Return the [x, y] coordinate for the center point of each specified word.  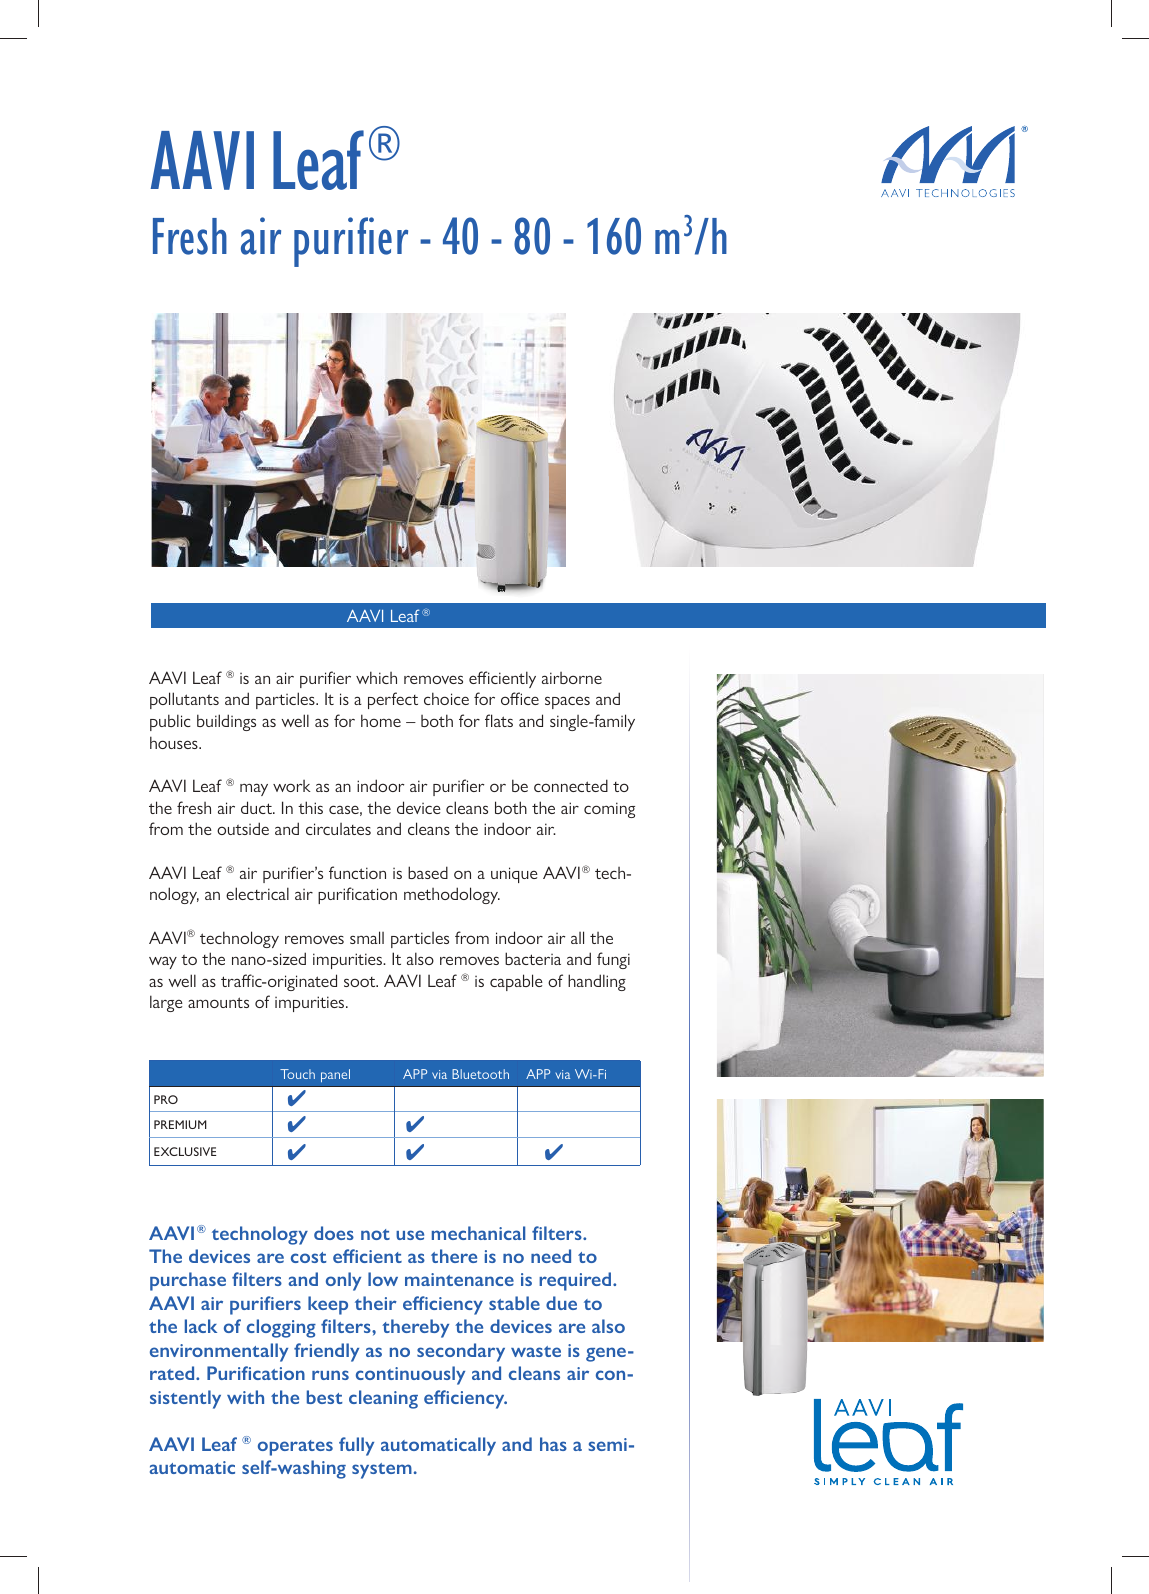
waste [536, 1351]
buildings [226, 722]
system [382, 1471]
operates [295, 1448]
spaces [567, 702]
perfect [393, 700]
